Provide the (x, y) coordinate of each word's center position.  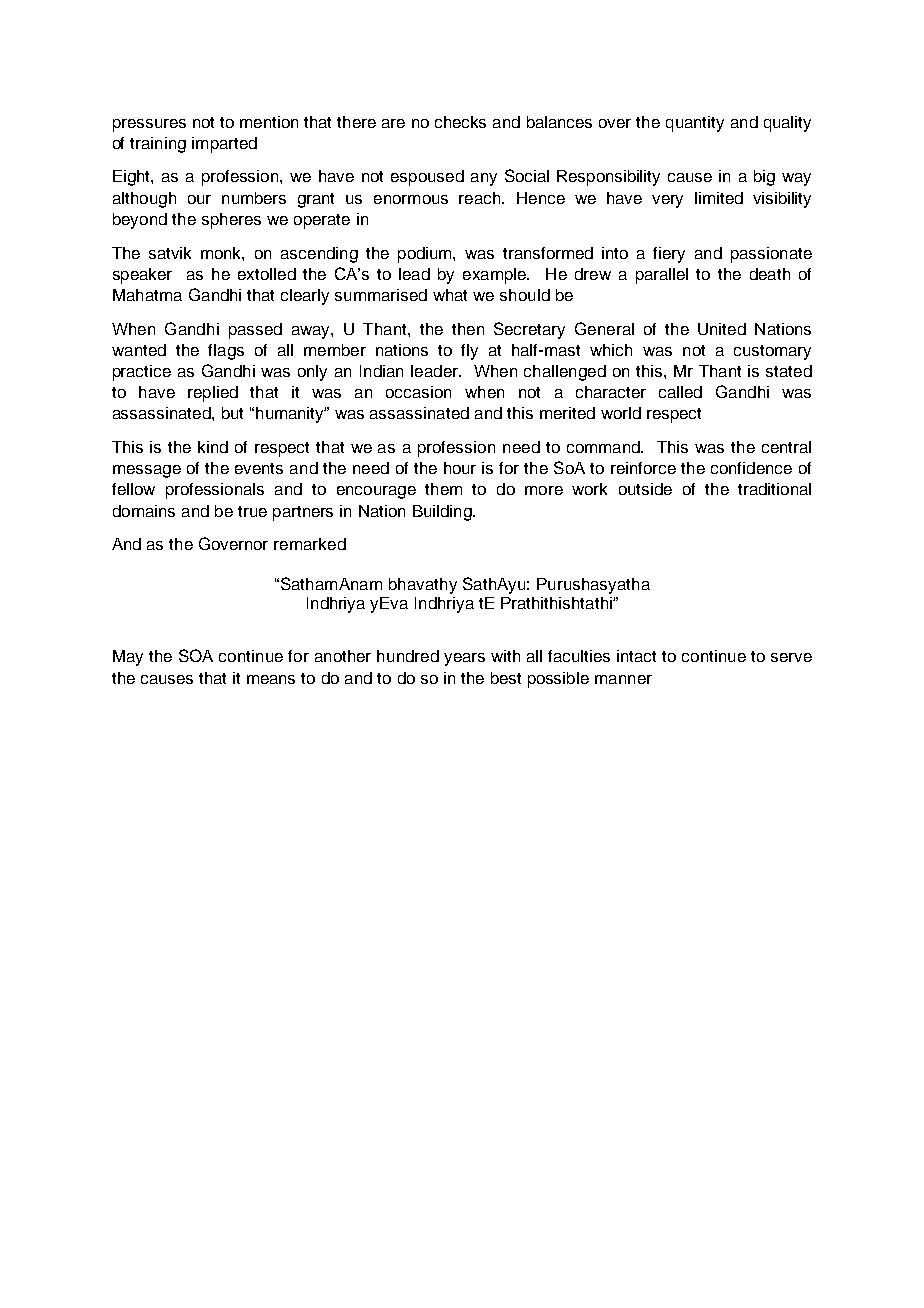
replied (213, 394)
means (271, 679)
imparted (224, 145)
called (680, 392)
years (464, 659)
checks (460, 122)
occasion (418, 392)
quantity (695, 124)
